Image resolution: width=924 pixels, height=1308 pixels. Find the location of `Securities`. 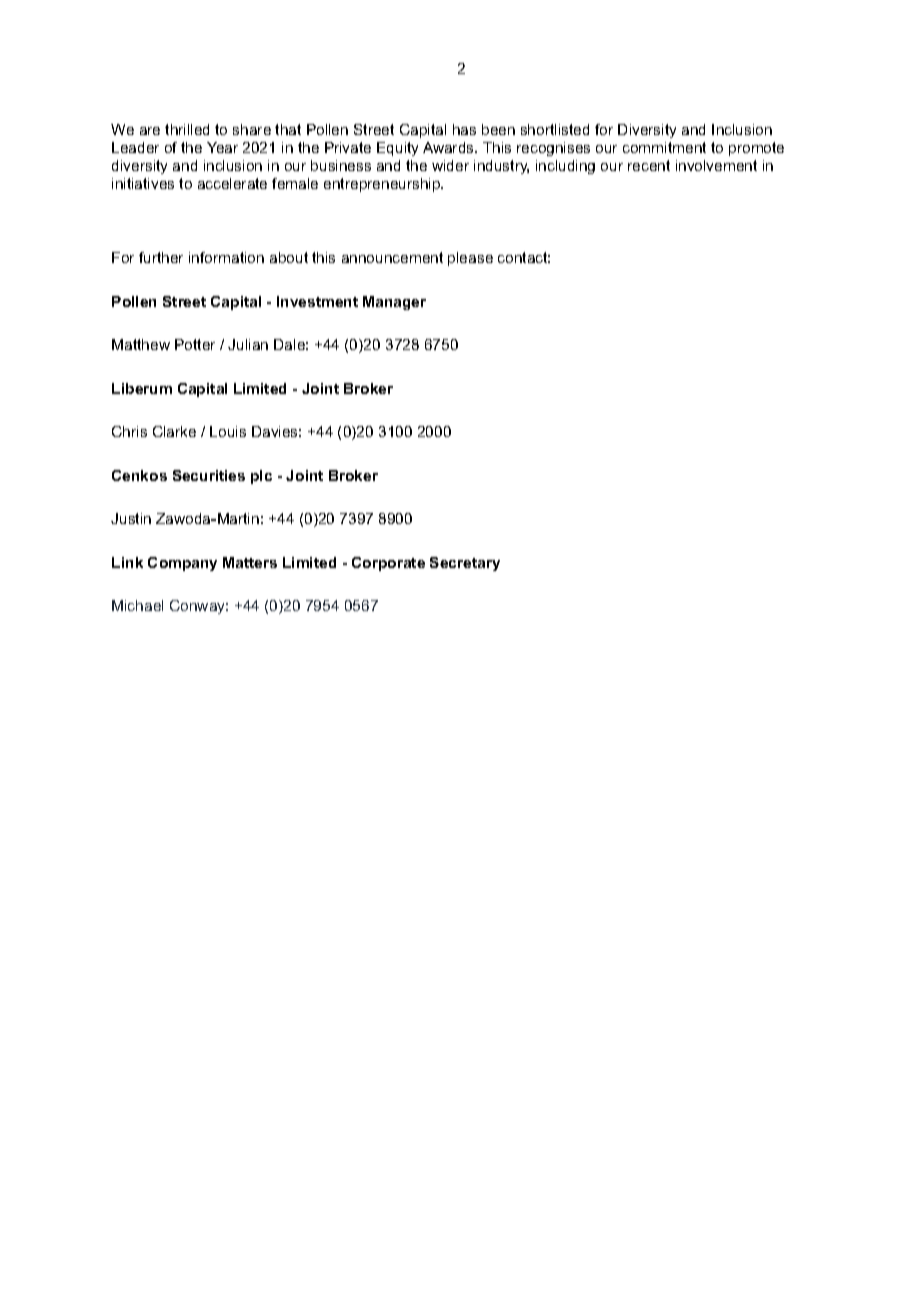

Securities is located at coordinates (209, 475).
